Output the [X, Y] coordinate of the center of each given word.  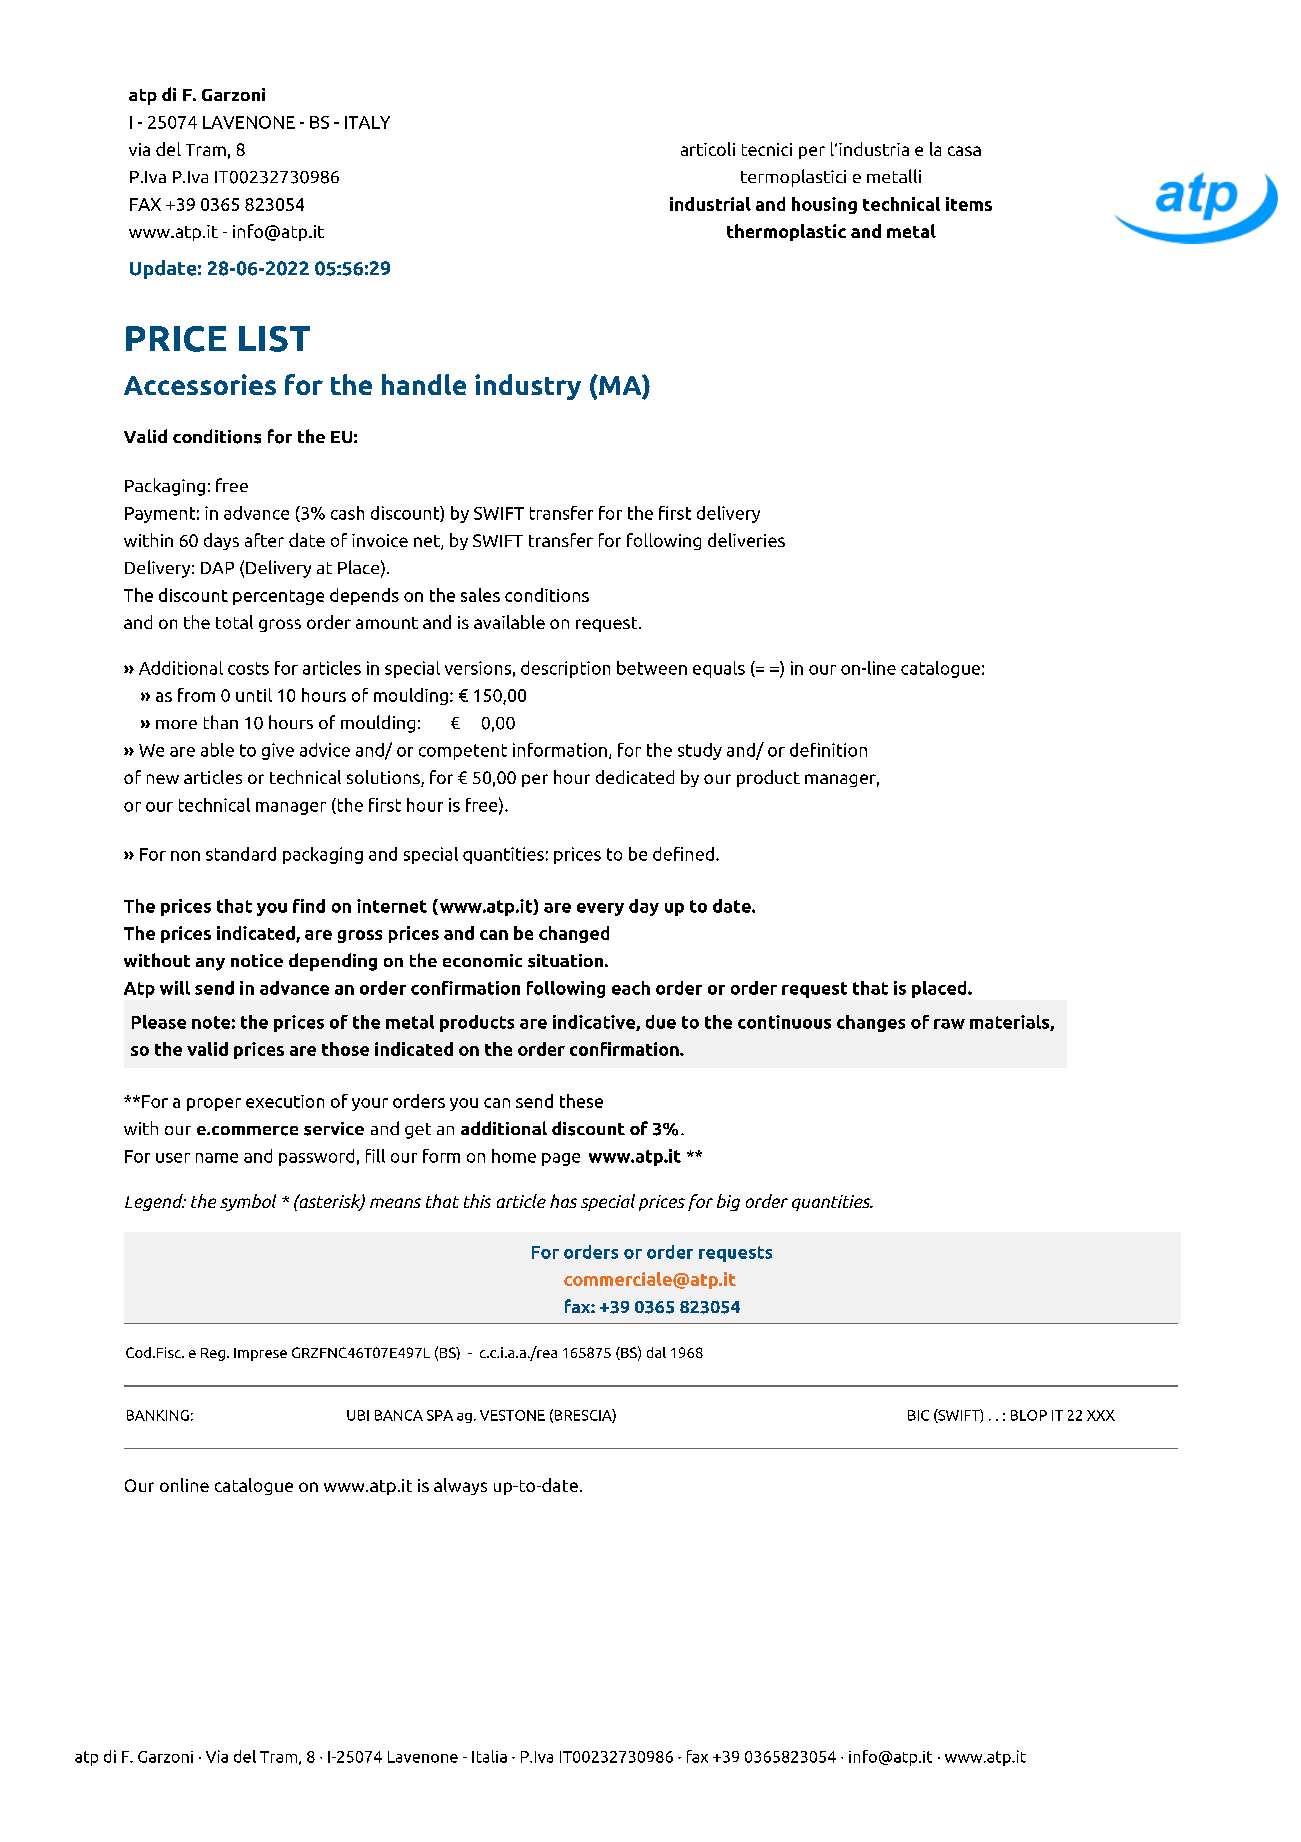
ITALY [367, 122]
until [254, 695]
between [652, 668]
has [563, 1201]
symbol [248, 1202]
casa [964, 151]
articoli [708, 149]
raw [949, 1024]
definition [828, 750]
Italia [489, 1756]
